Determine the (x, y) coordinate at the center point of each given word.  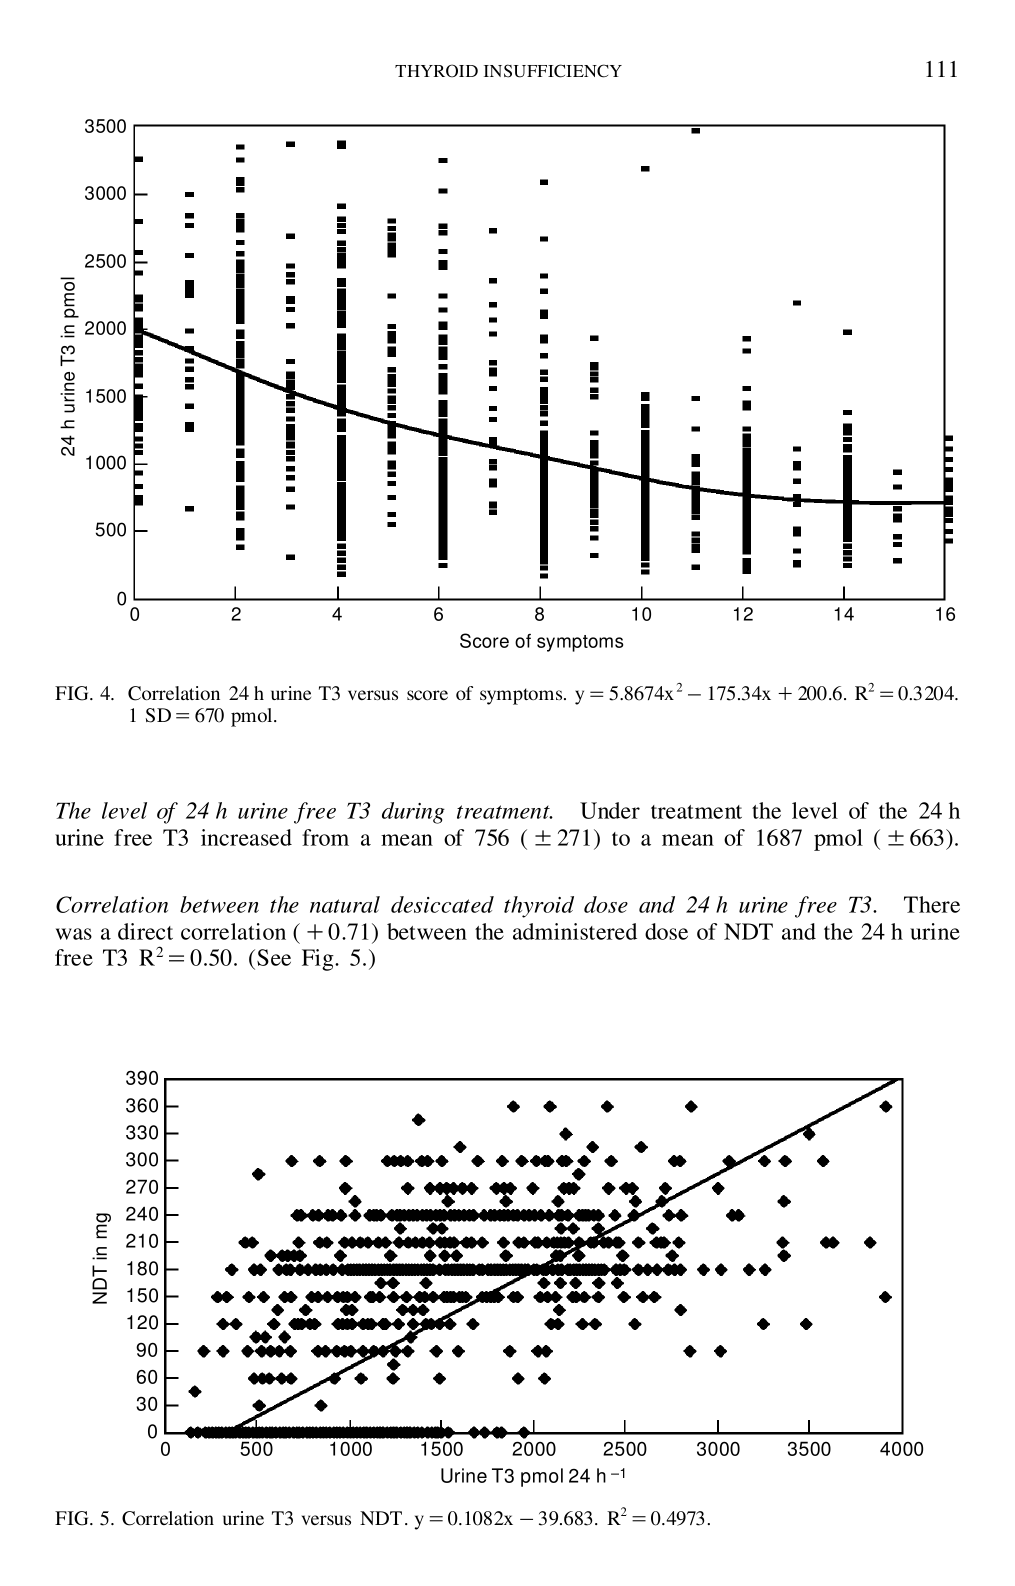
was (74, 934)
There (932, 904)
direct (145, 931)
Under (610, 810)
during (413, 813)
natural (345, 904)
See (274, 957)
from (325, 837)
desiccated (442, 904)
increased (246, 837)
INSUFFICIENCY (553, 71)
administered (575, 931)
